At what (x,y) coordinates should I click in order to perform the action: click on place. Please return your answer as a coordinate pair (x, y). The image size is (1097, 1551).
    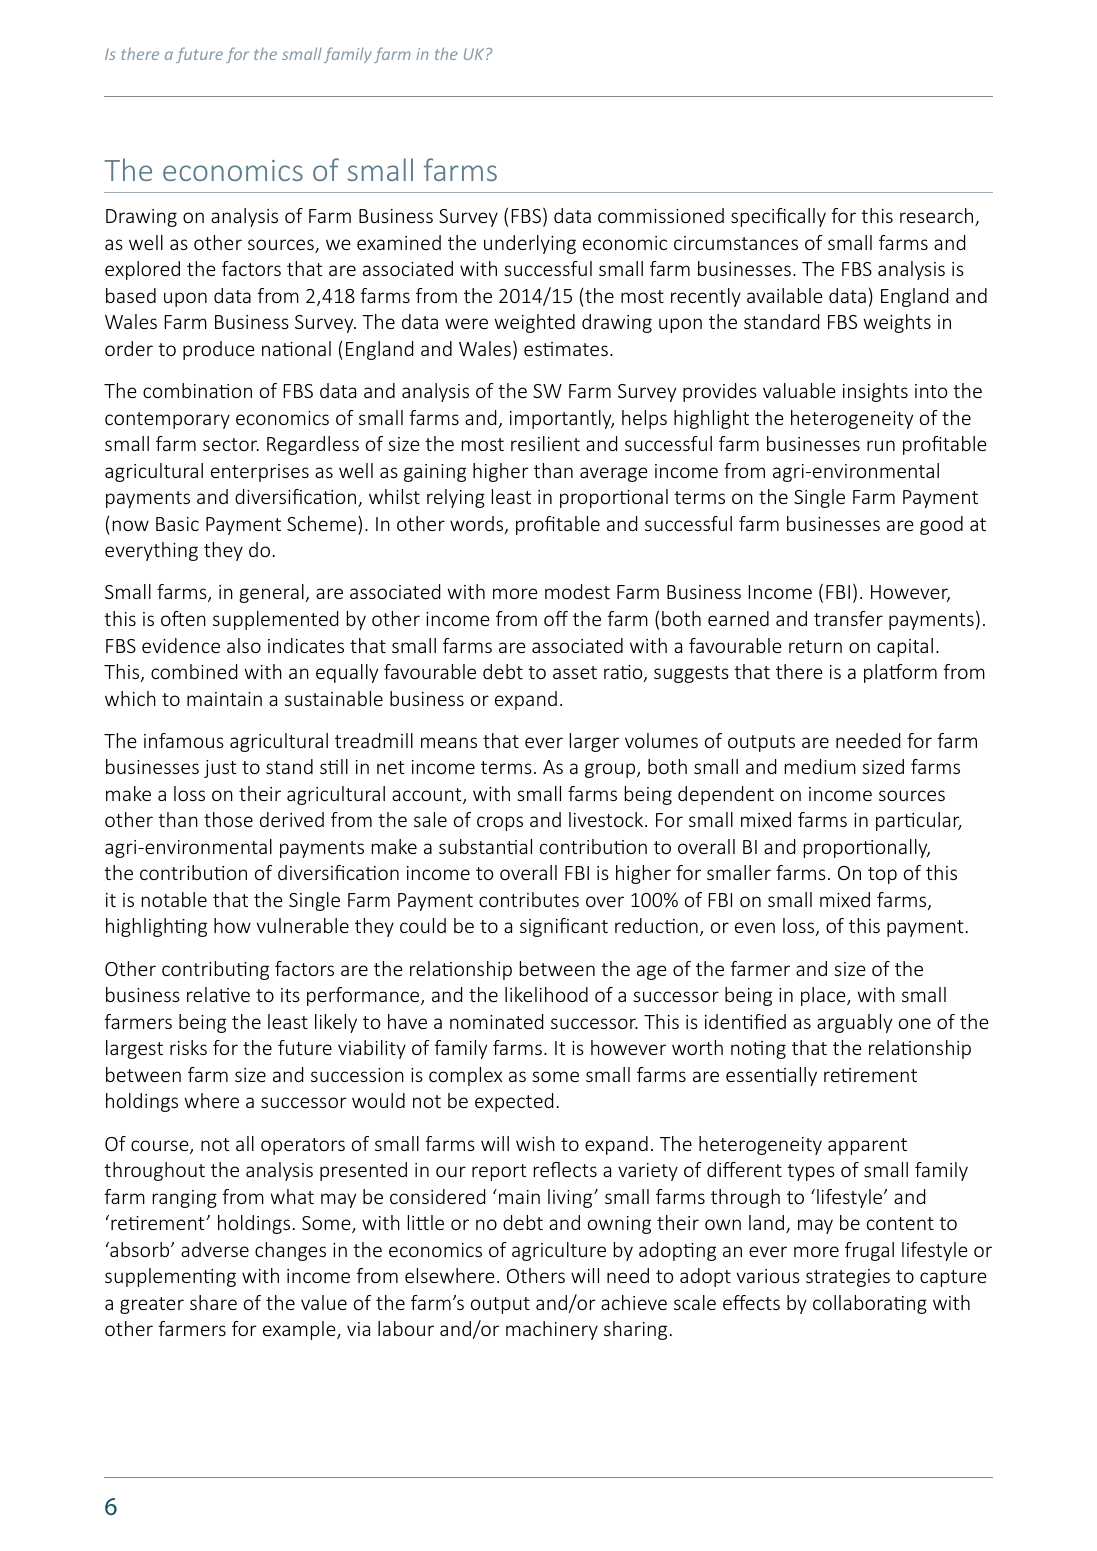
    Looking at the image, I should click on (824, 996).
